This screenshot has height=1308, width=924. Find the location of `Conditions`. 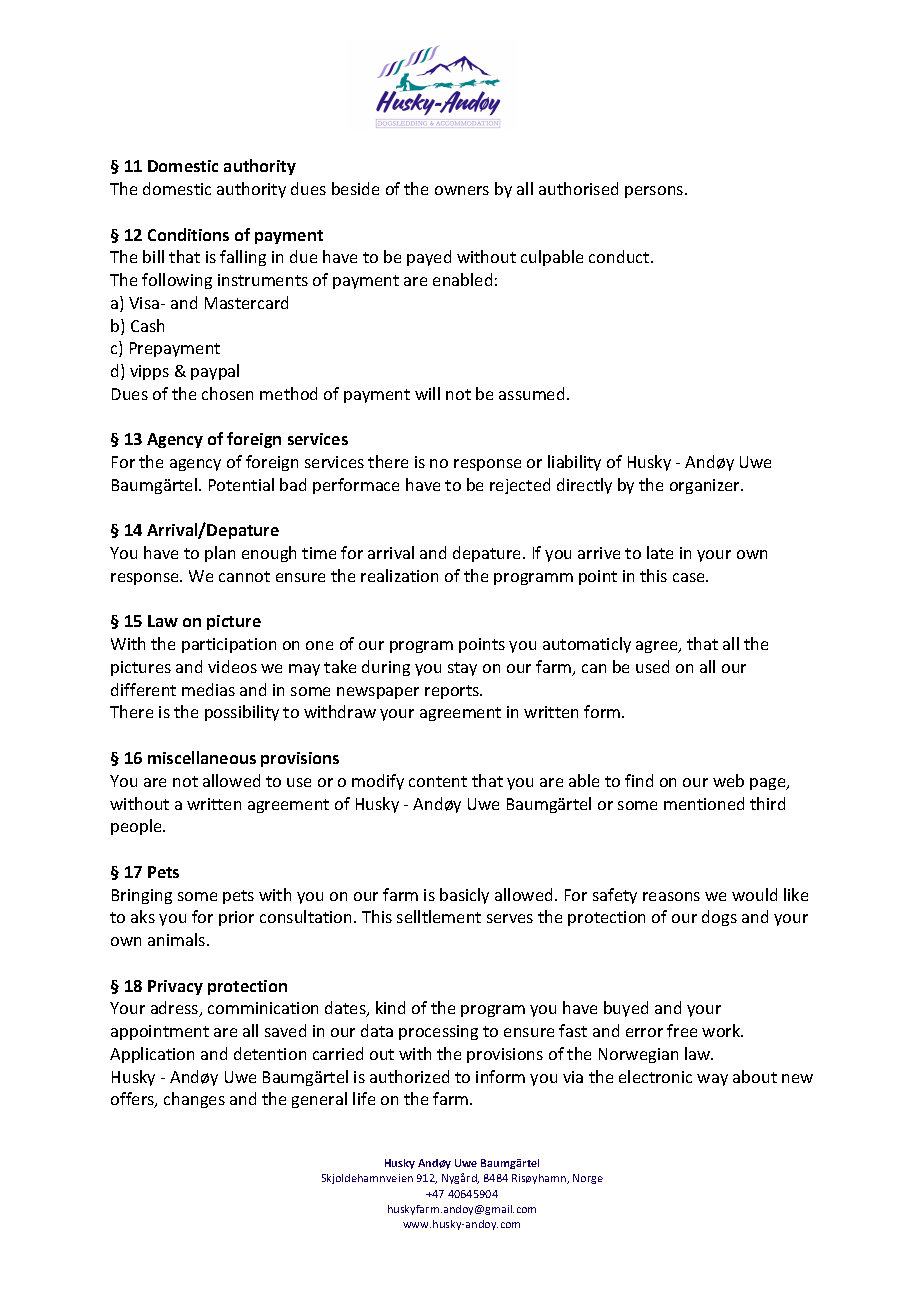

Conditions is located at coordinates (188, 234).
